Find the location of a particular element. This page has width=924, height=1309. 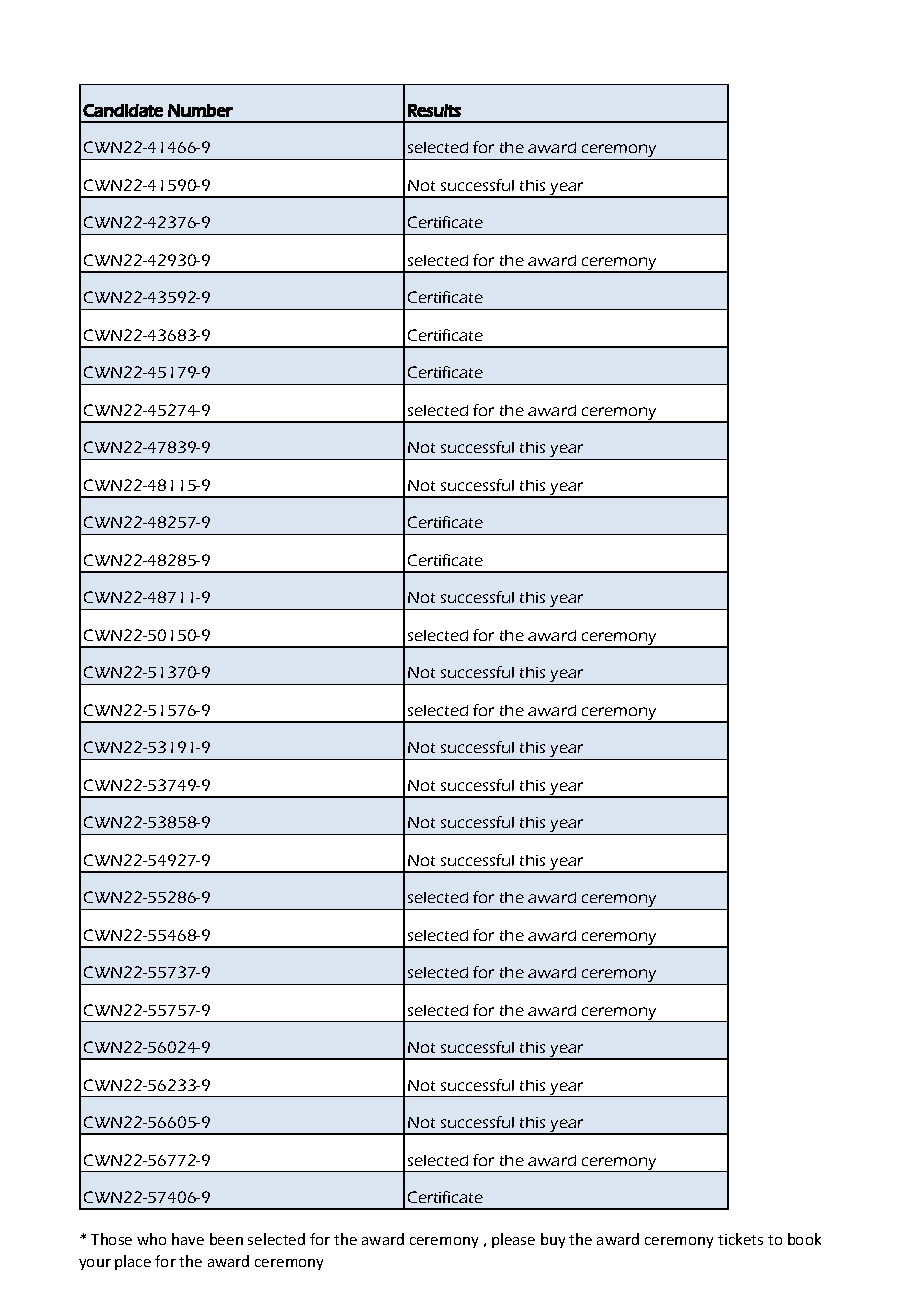

been is located at coordinates (226, 1239).
